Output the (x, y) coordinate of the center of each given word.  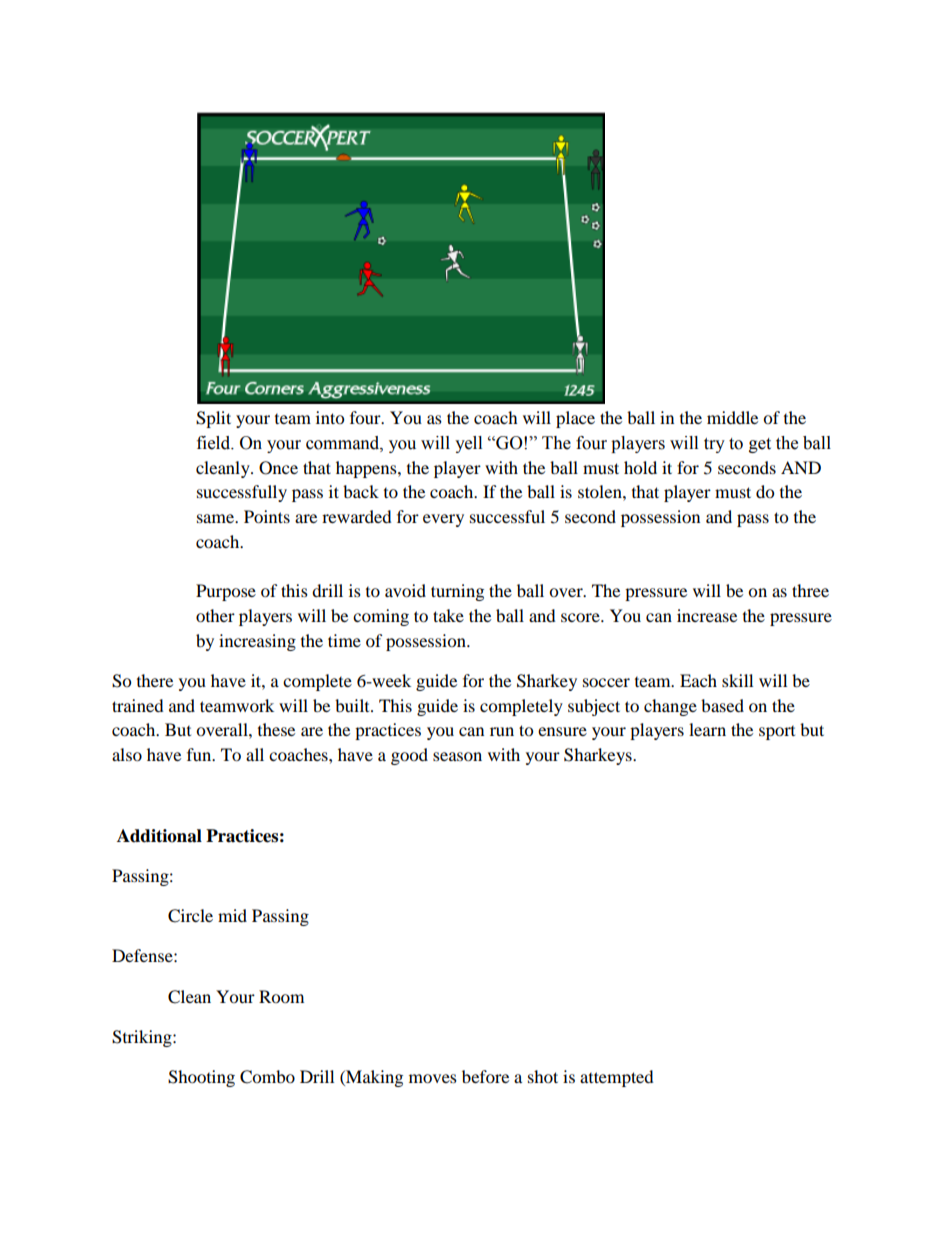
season (457, 756)
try (714, 445)
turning (457, 592)
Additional (159, 836)
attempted (617, 1078)
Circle (190, 916)
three (810, 590)
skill (737, 680)
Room (281, 996)
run (502, 731)
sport (777, 733)
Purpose (226, 592)
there (155, 680)
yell (468, 444)
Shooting (201, 1078)
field (215, 443)
